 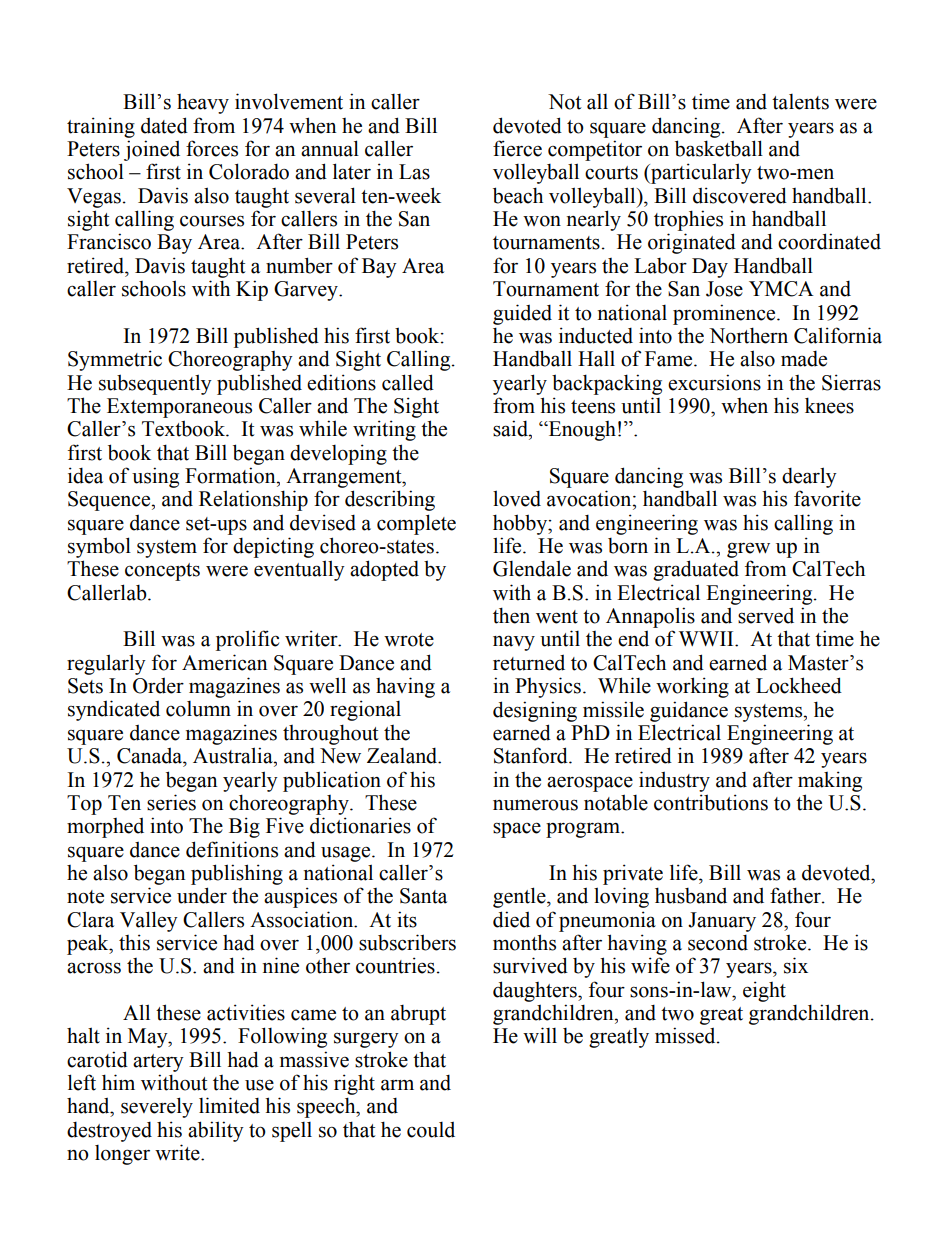 What do you see at coordinates (719, 148) in the document?
I see `basketball` at bounding box center [719, 148].
